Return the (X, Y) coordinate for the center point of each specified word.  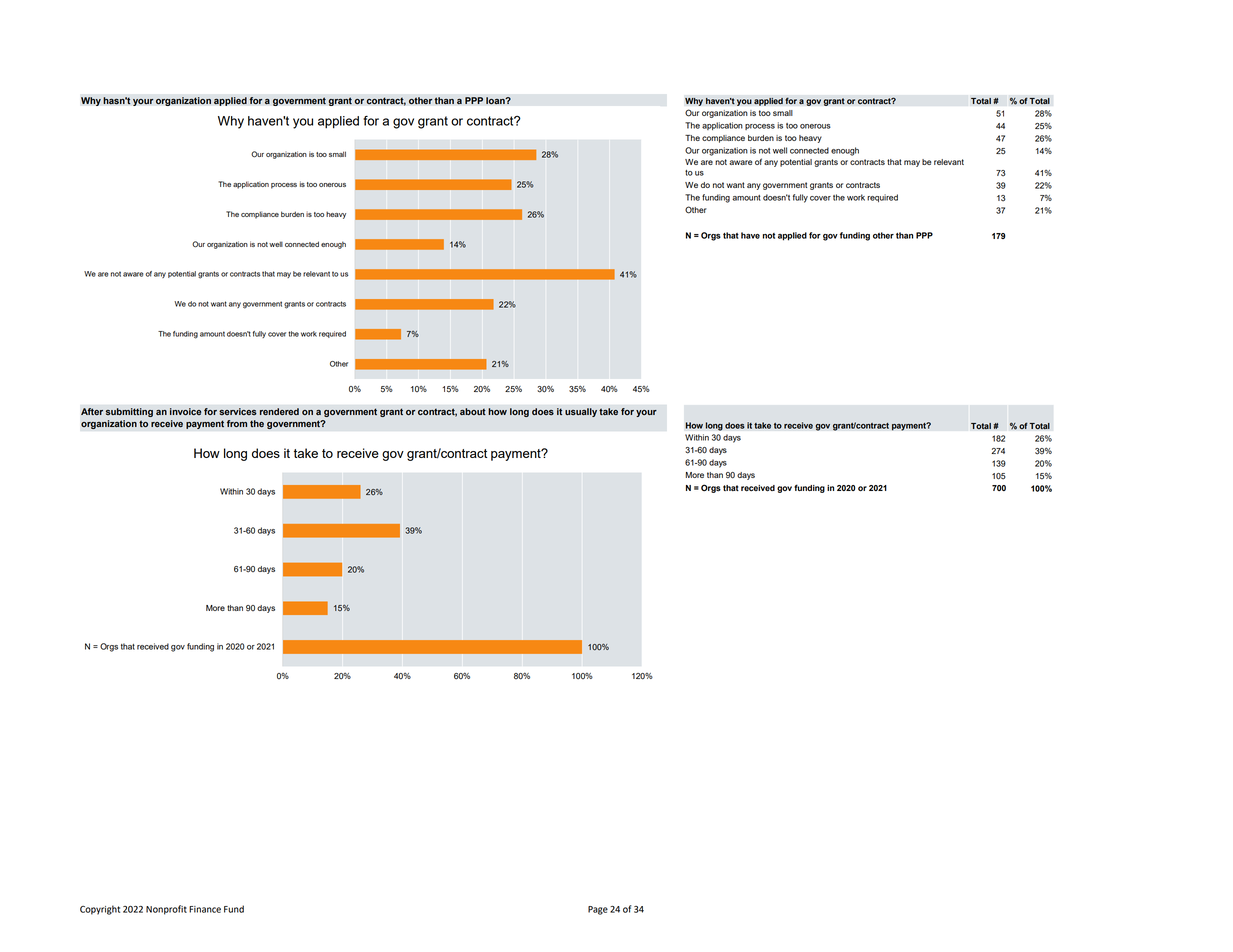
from (237, 423)
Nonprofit (166, 910)
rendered (279, 411)
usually (581, 412)
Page (598, 910)
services (238, 411)
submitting (129, 412)
